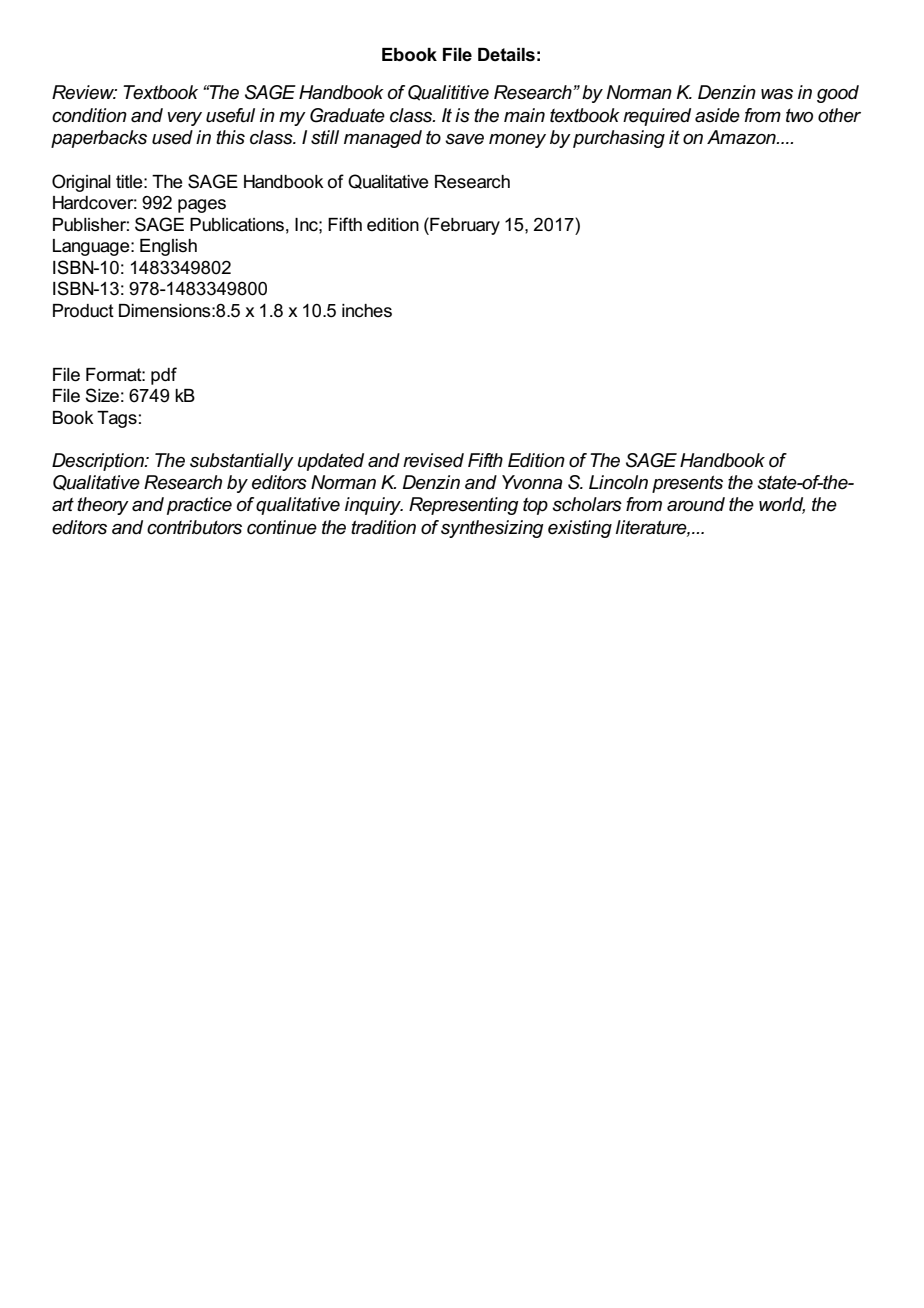 The height and width of the screenshot is (1308, 924). What do you see at coordinates (367, 311) in the screenshot?
I see `inches` at bounding box center [367, 311].
